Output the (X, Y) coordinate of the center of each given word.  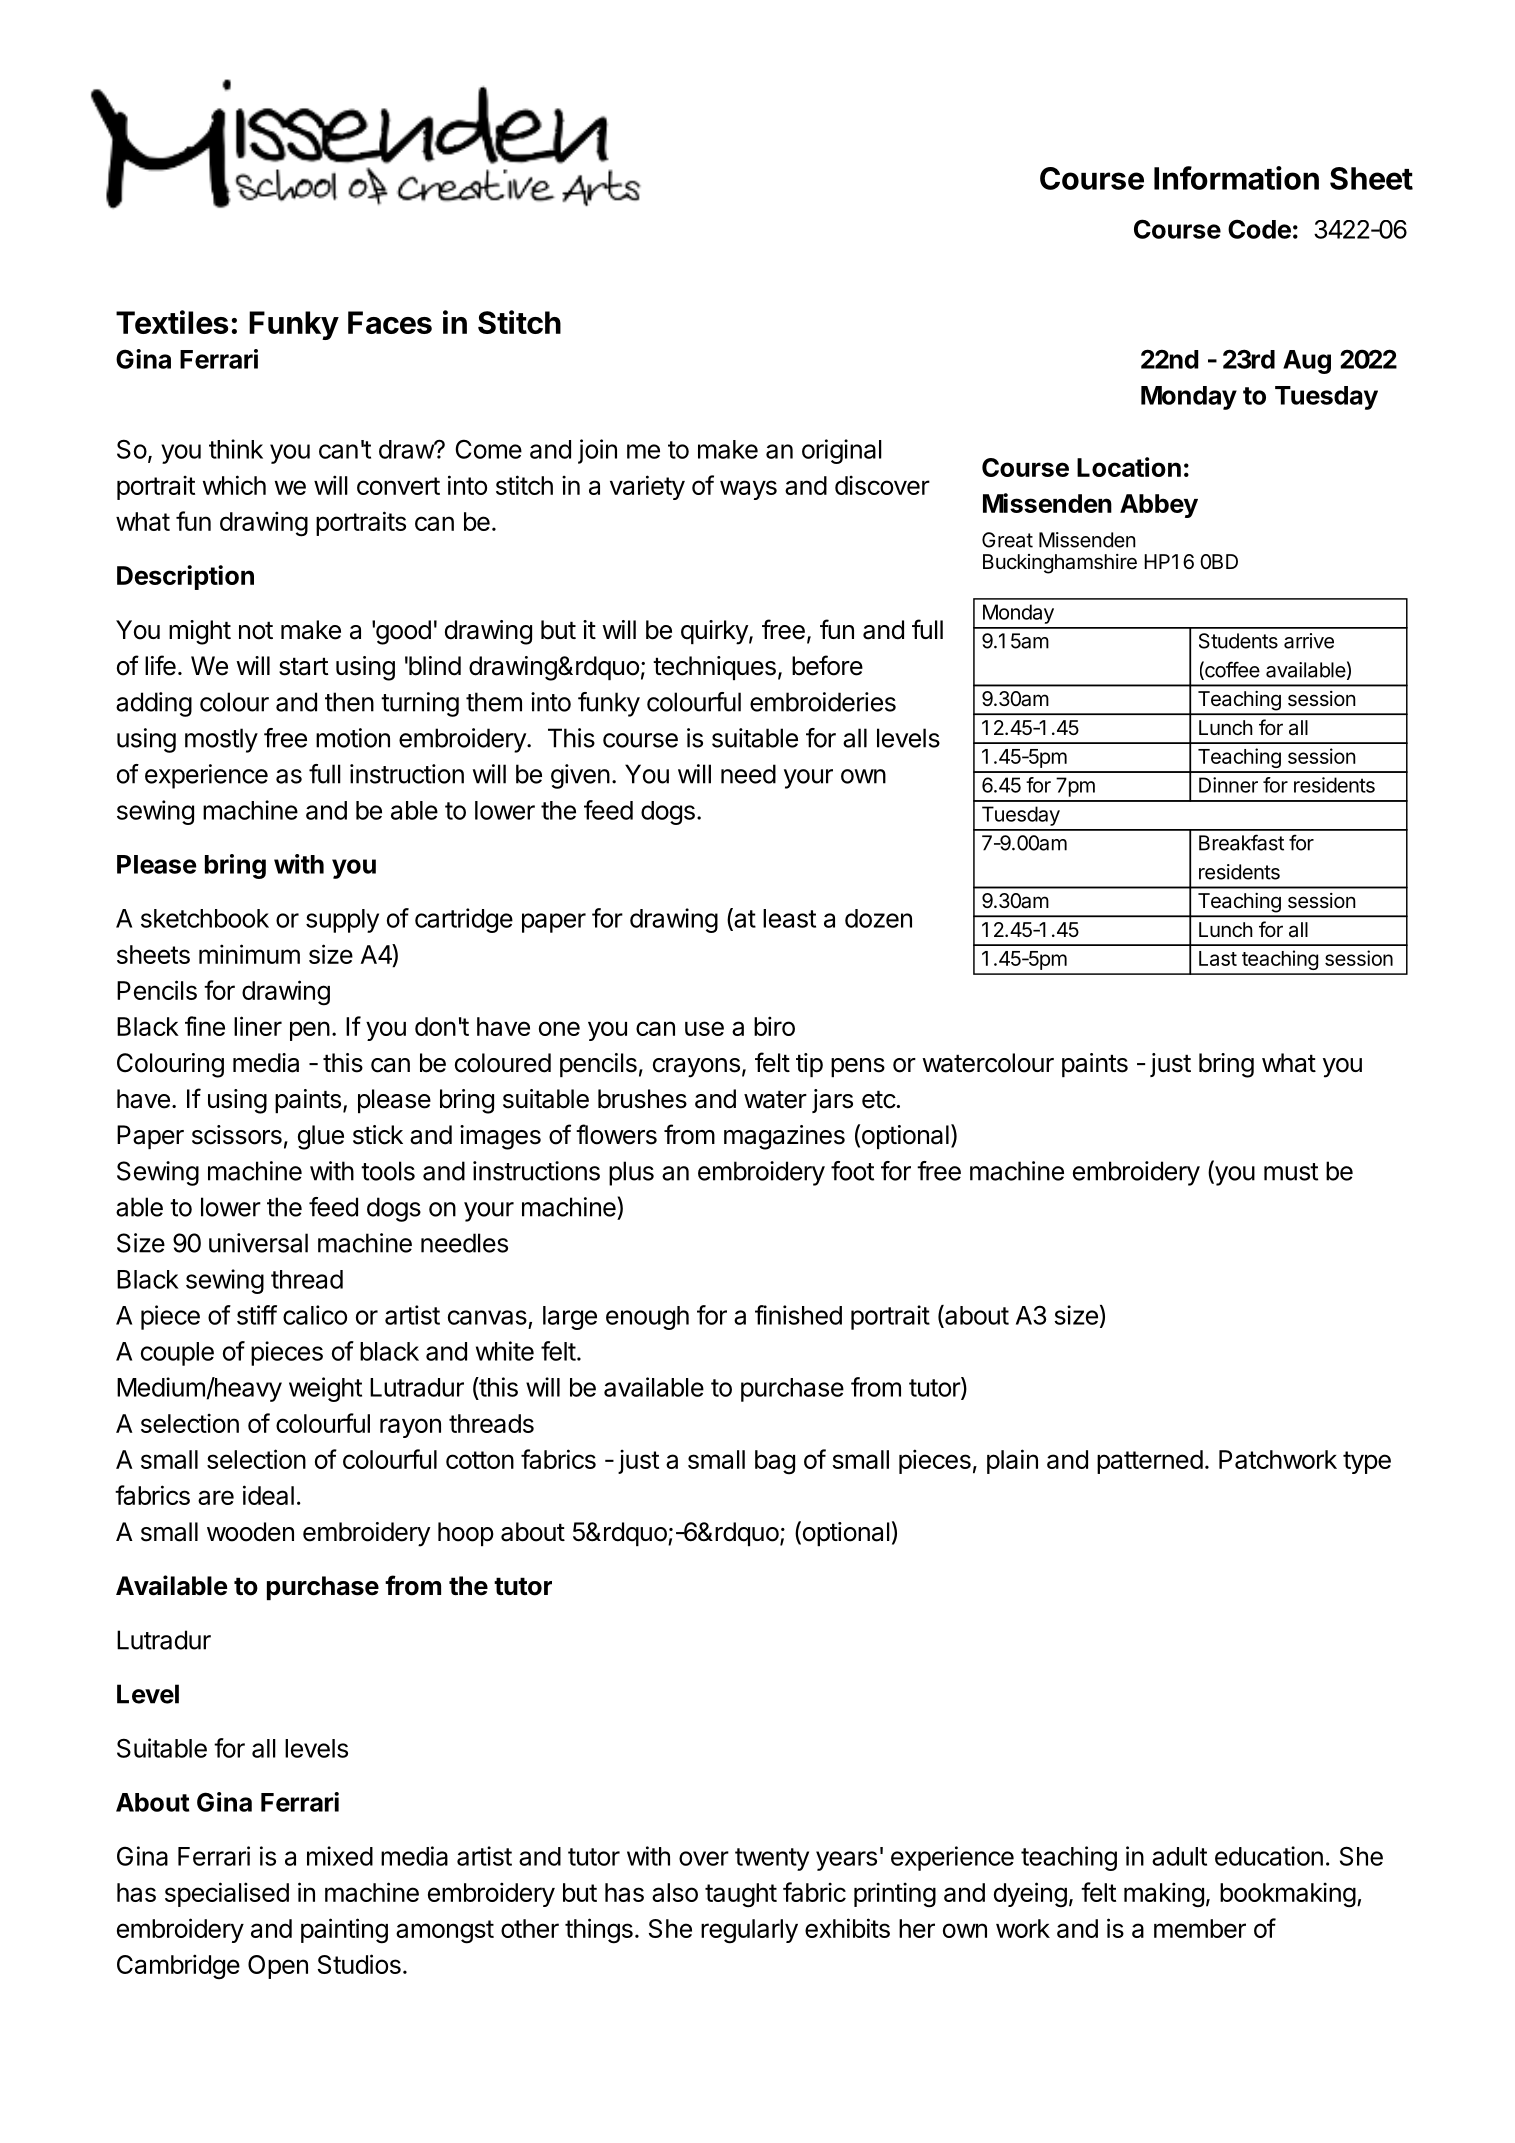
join (597, 451)
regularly (749, 1931)
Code (1259, 229)
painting (344, 1931)
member (1200, 1928)
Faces (390, 322)
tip (809, 1065)
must (1291, 1172)
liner (258, 1026)
